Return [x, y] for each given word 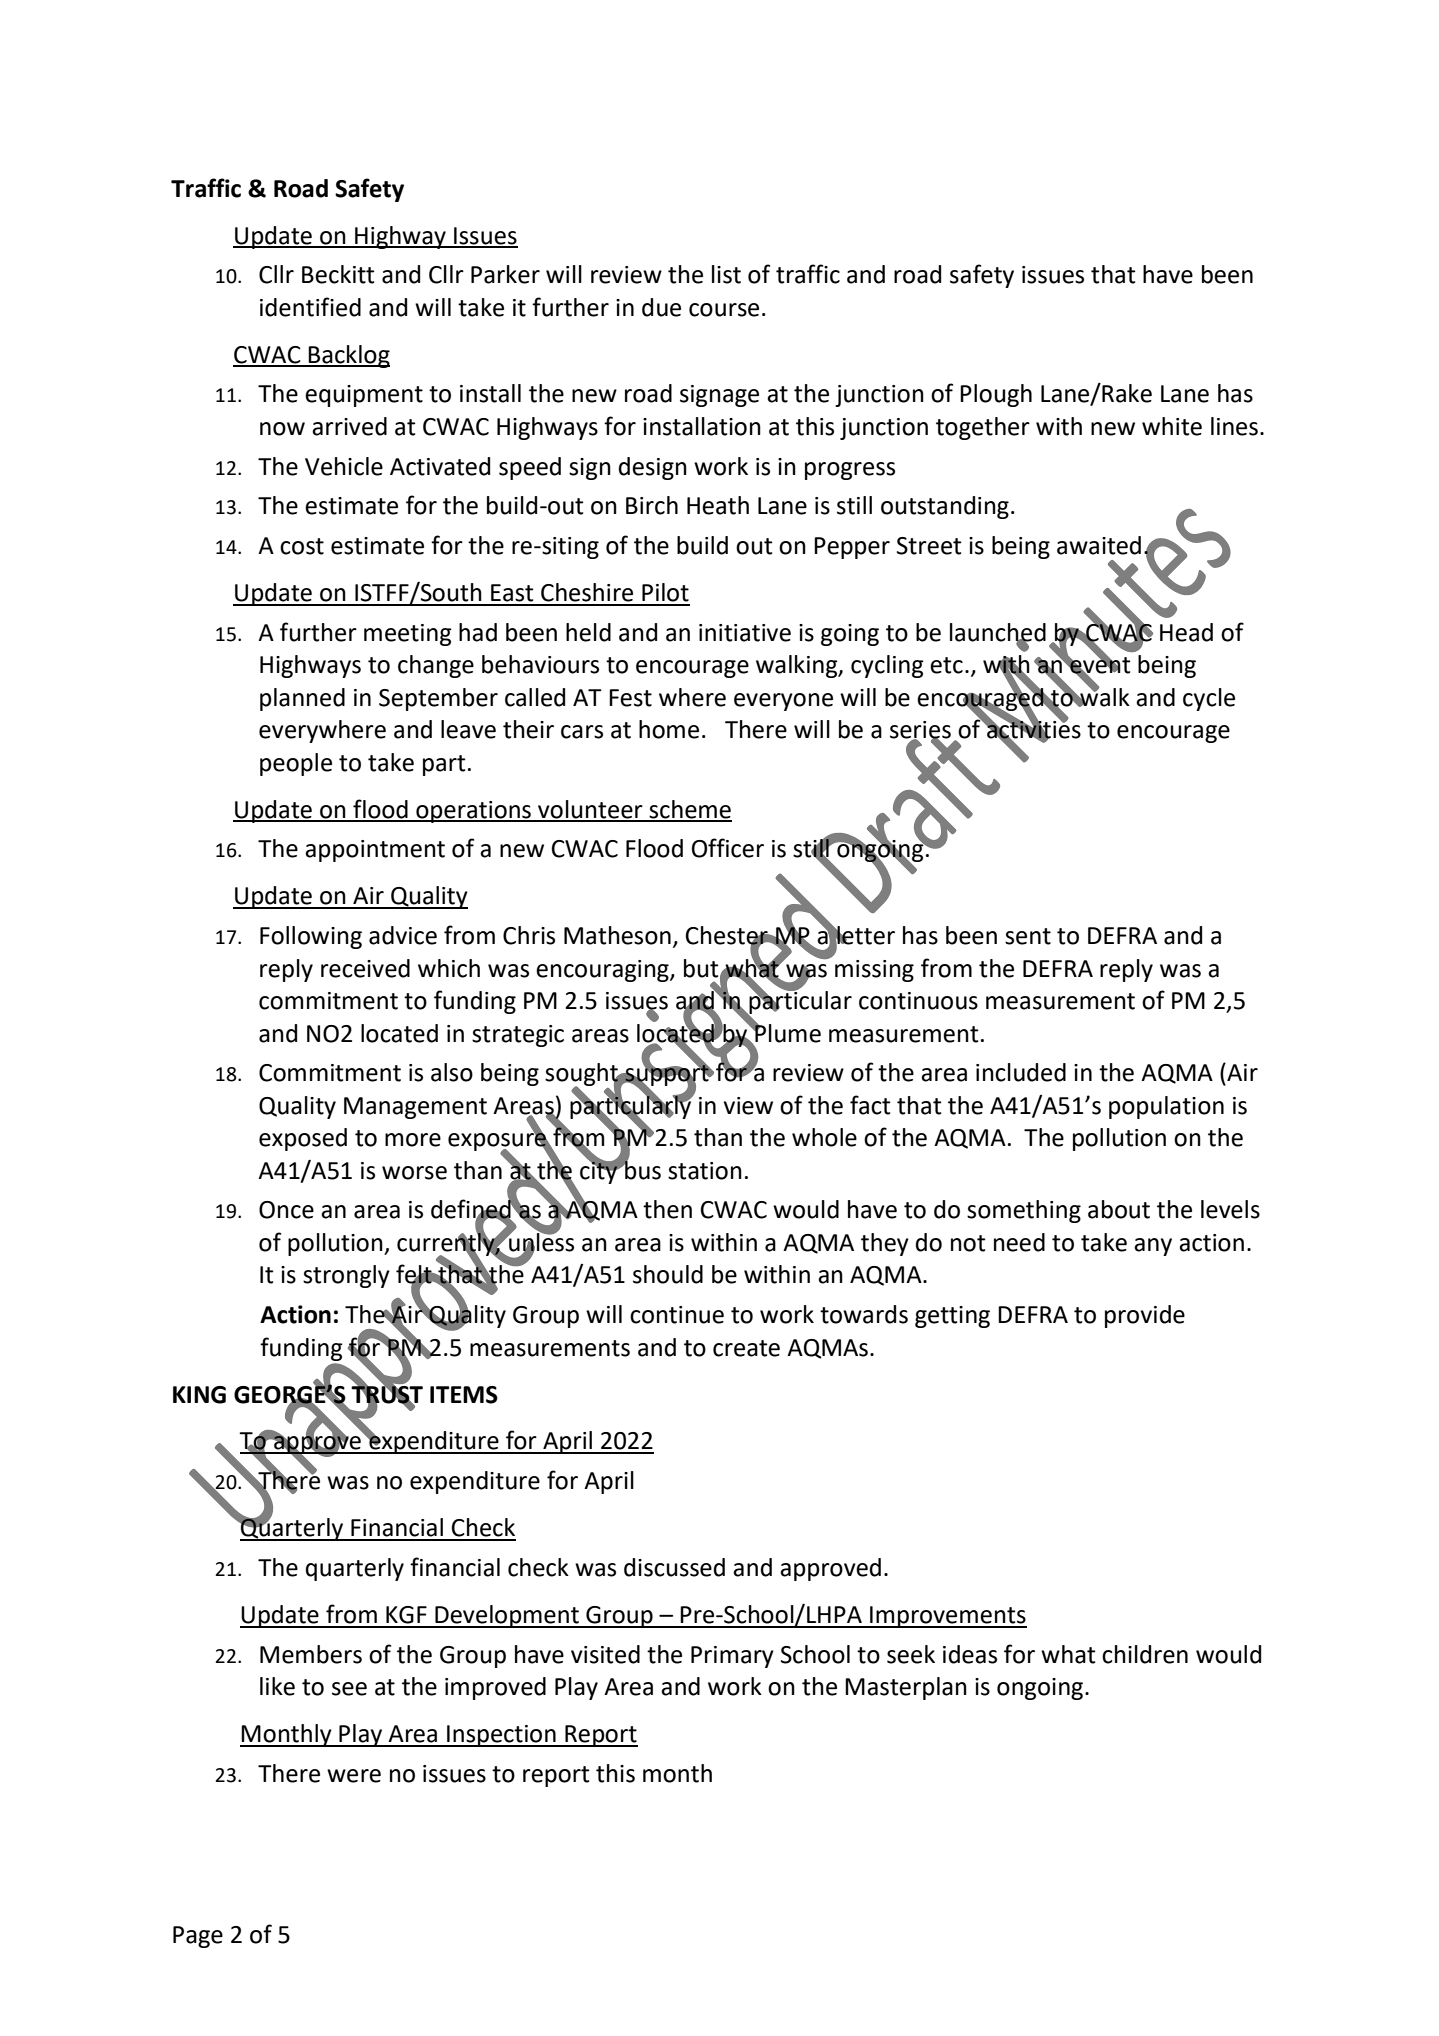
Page [198, 1937]
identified [310, 307]
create [746, 1348]
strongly [346, 1276]
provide [1145, 1316]
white [1172, 426]
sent [1028, 936]
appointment [375, 851]
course [724, 310]
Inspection [501, 1736]
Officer [728, 848]
